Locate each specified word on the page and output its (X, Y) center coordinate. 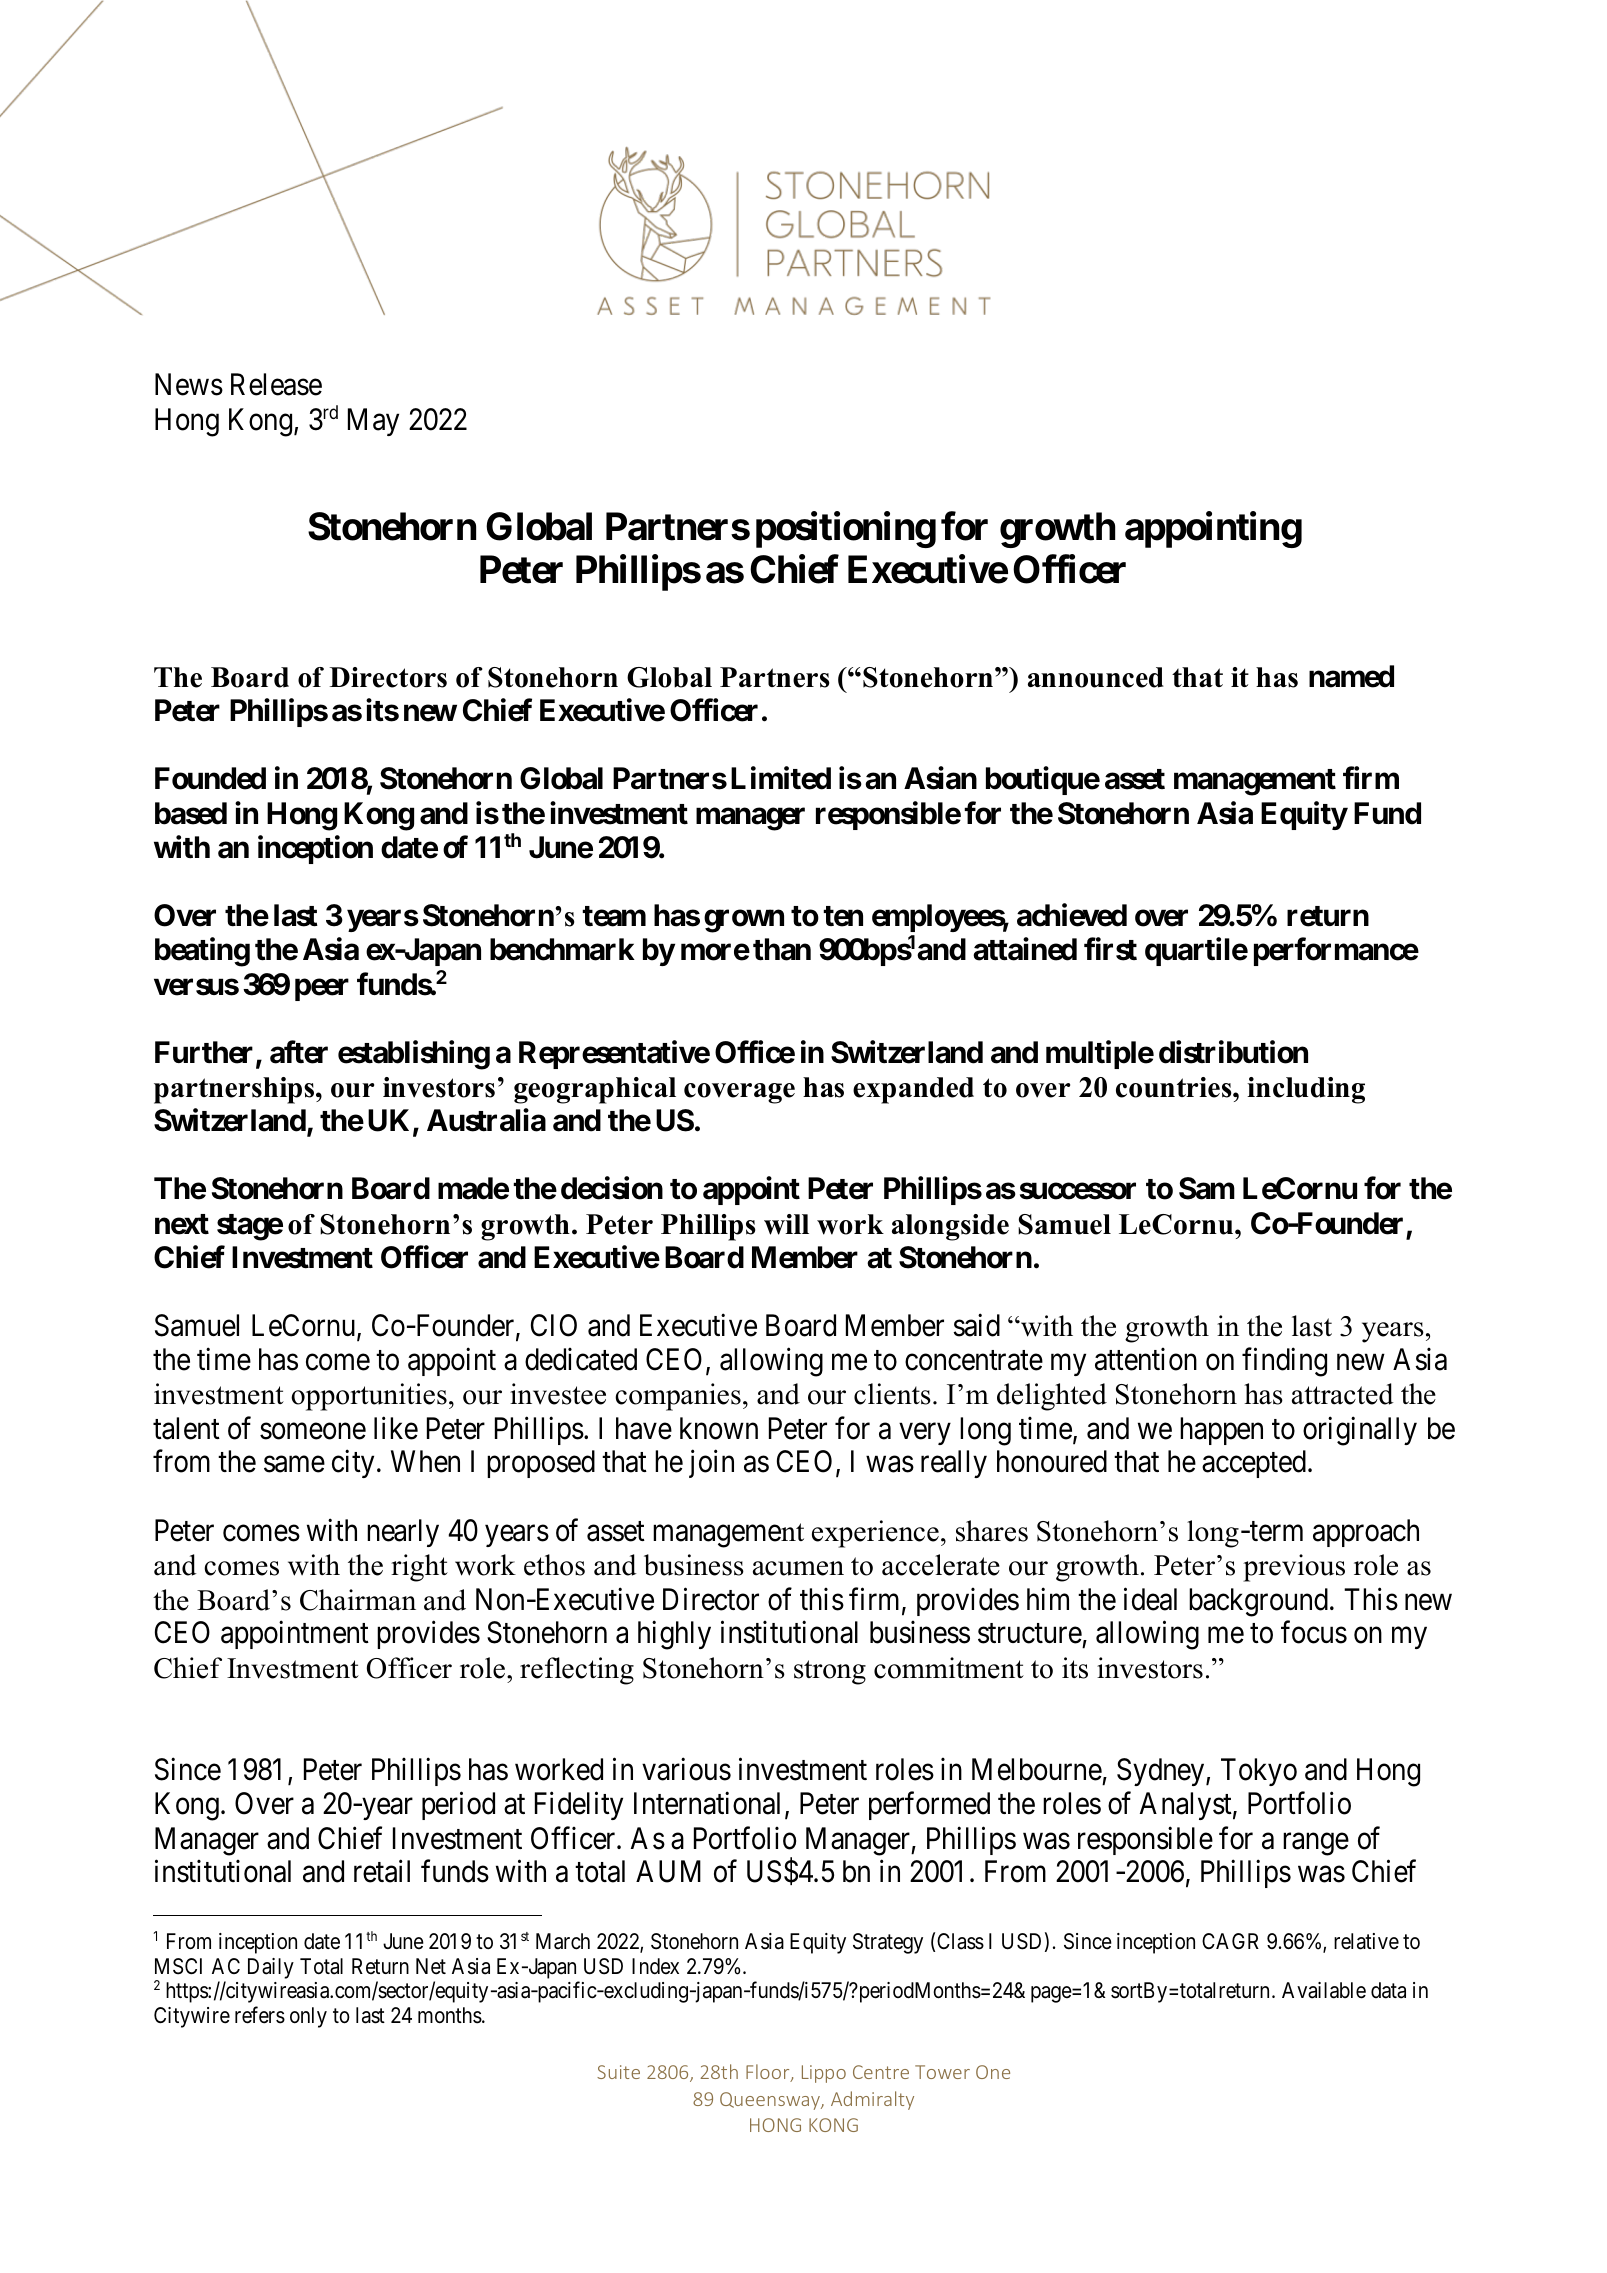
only (308, 2017)
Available (1324, 1990)
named (1351, 676)
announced (1096, 677)
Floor (769, 2073)
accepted (1254, 1464)
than (782, 949)
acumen (798, 1568)
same (294, 1465)
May (373, 422)
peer (322, 990)
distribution (1233, 1052)
